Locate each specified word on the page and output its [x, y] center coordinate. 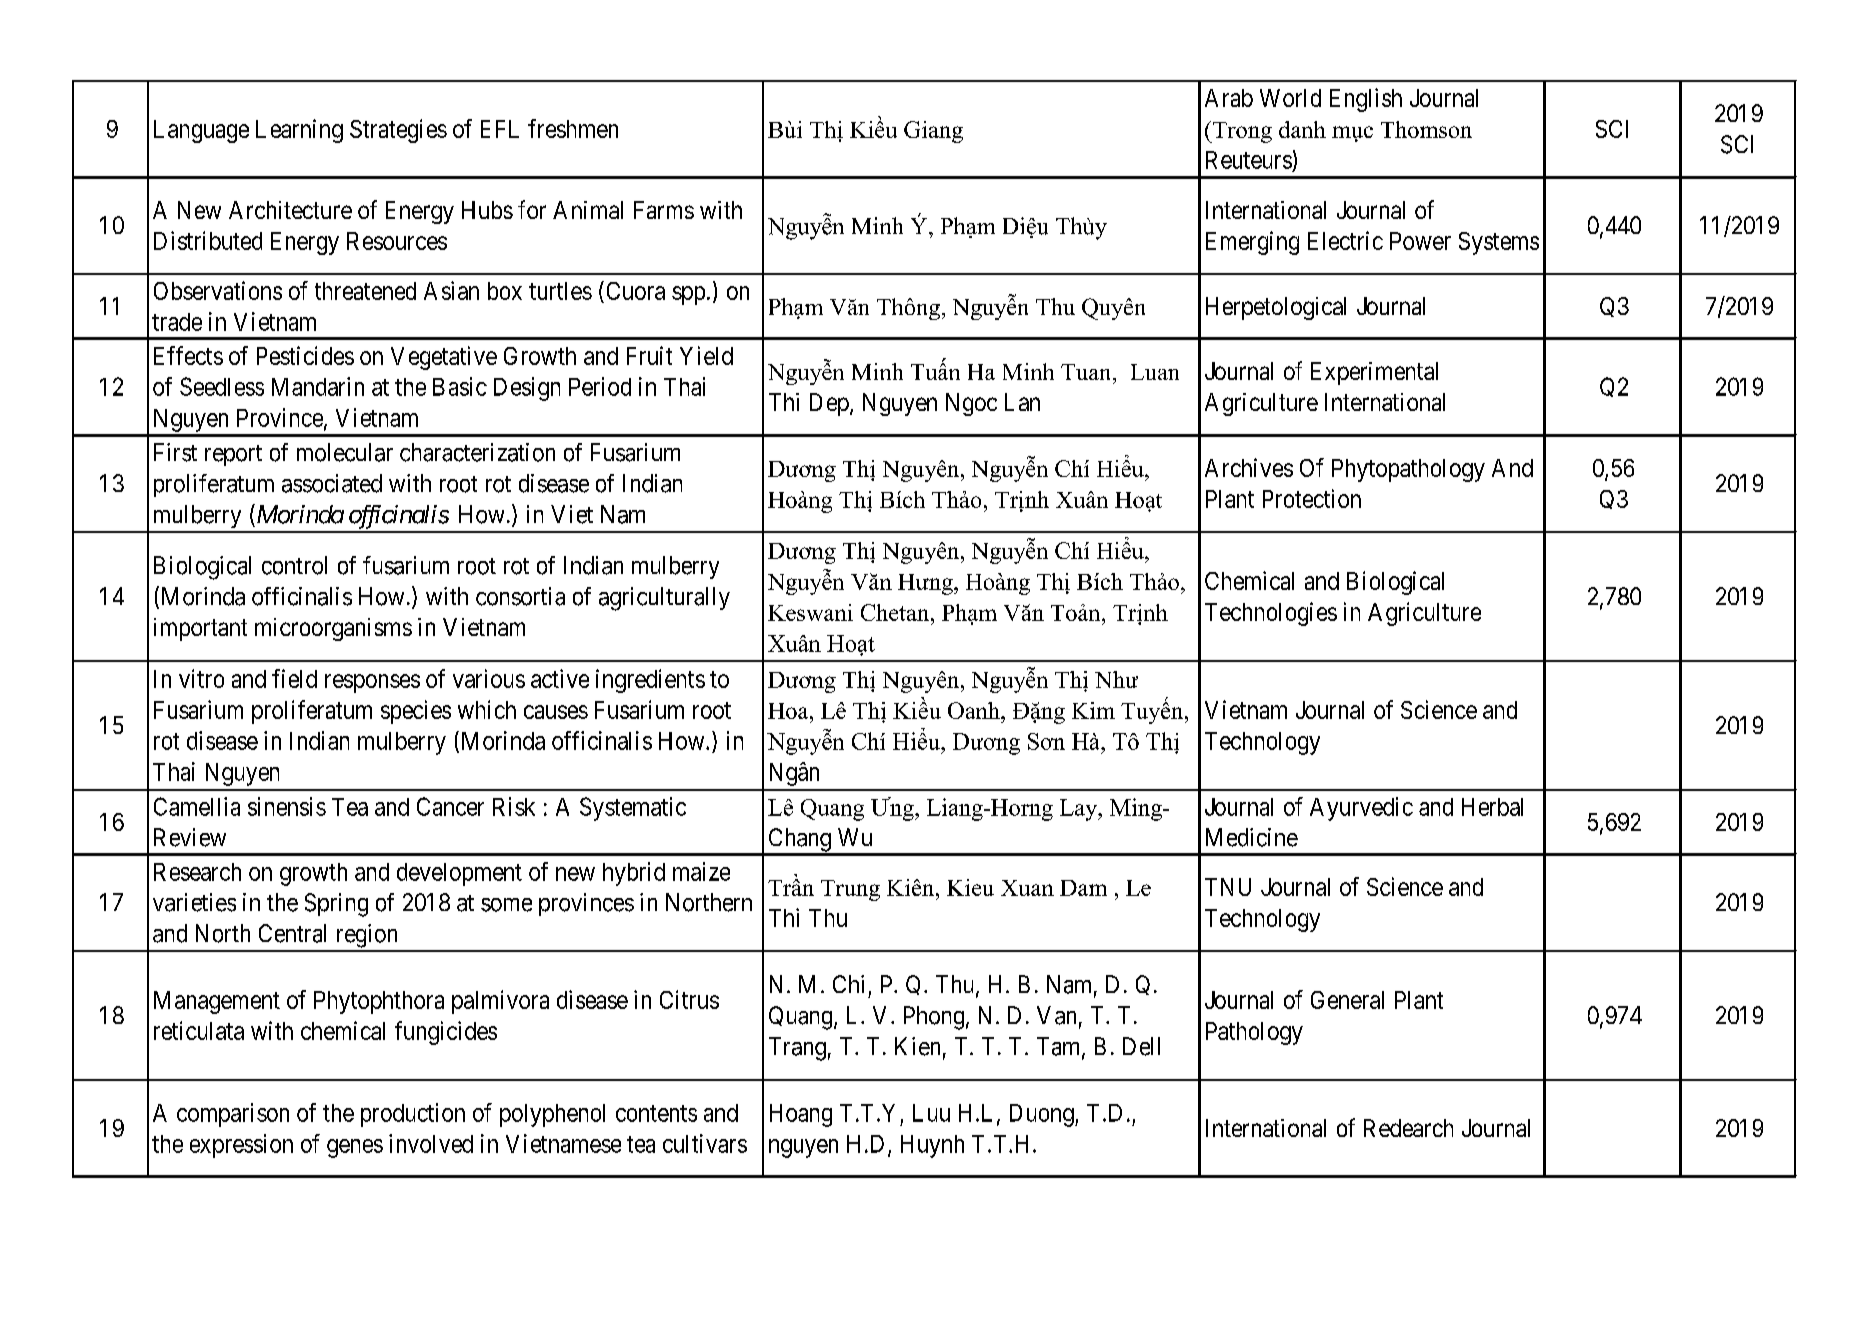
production [413, 1115]
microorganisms [333, 629]
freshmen [573, 128]
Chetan [896, 612]
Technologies [1271, 614]
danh [1302, 129]
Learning [299, 131]
